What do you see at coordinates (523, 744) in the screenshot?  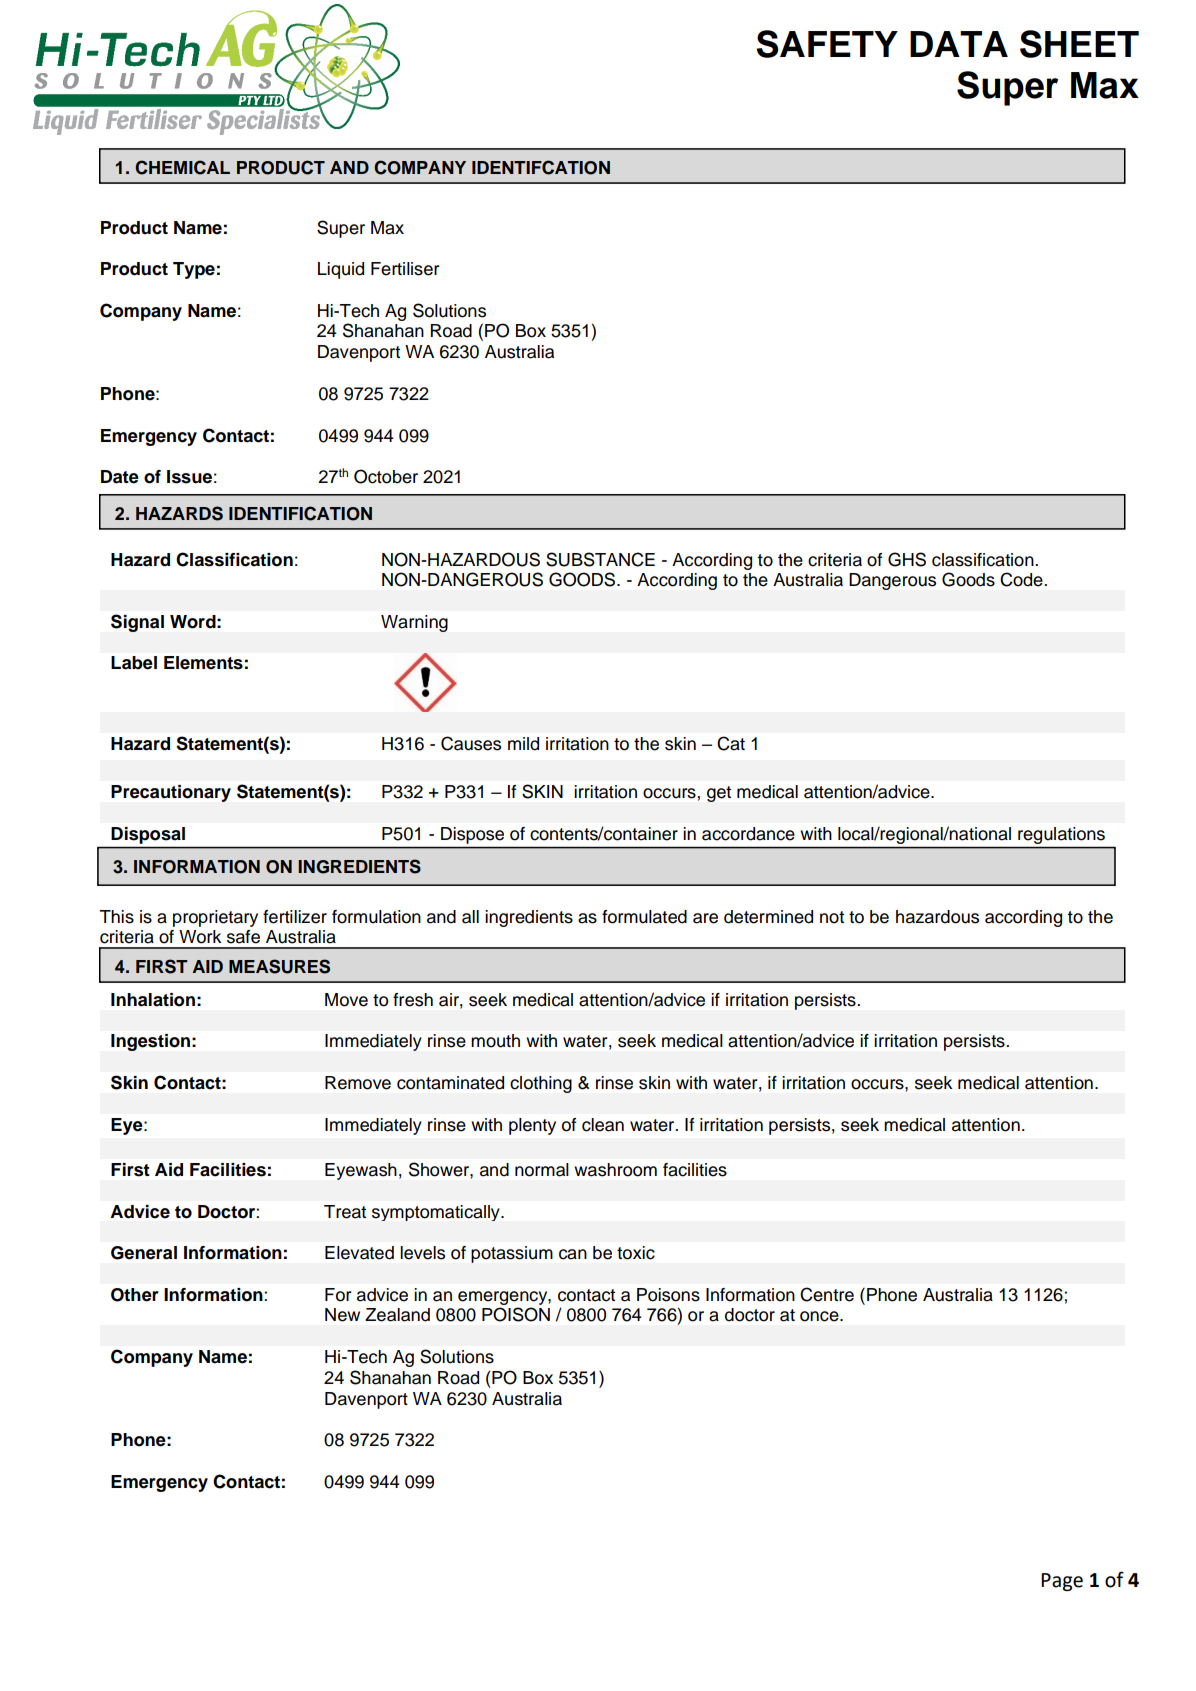 I see `mild` at bounding box center [523, 744].
